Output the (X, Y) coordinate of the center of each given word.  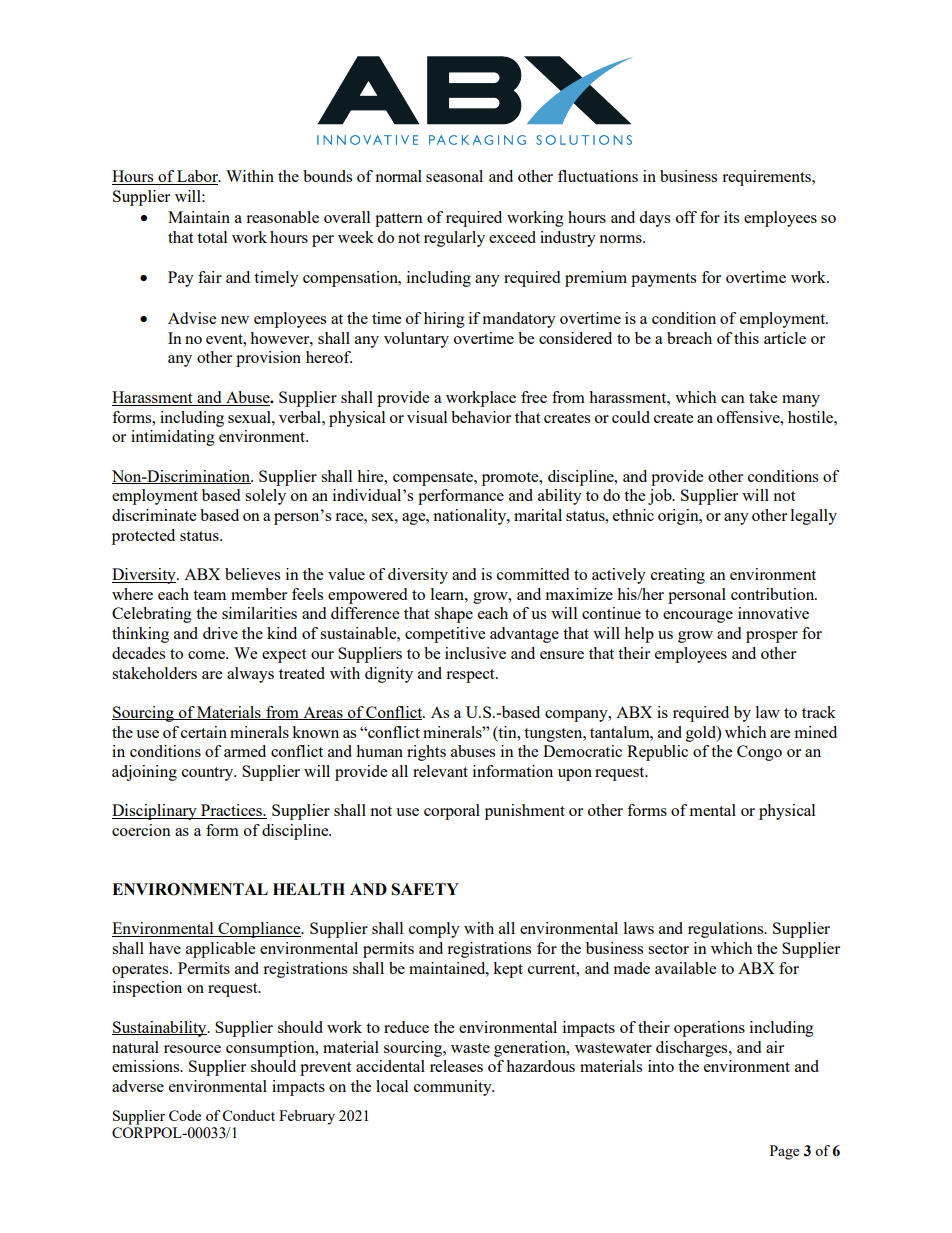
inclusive (475, 653)
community (454, 1088)
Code (185, 1115)
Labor (197, 177)
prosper (772, 637)
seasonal (454, 176)
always (250, 675)
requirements (767, 178)
